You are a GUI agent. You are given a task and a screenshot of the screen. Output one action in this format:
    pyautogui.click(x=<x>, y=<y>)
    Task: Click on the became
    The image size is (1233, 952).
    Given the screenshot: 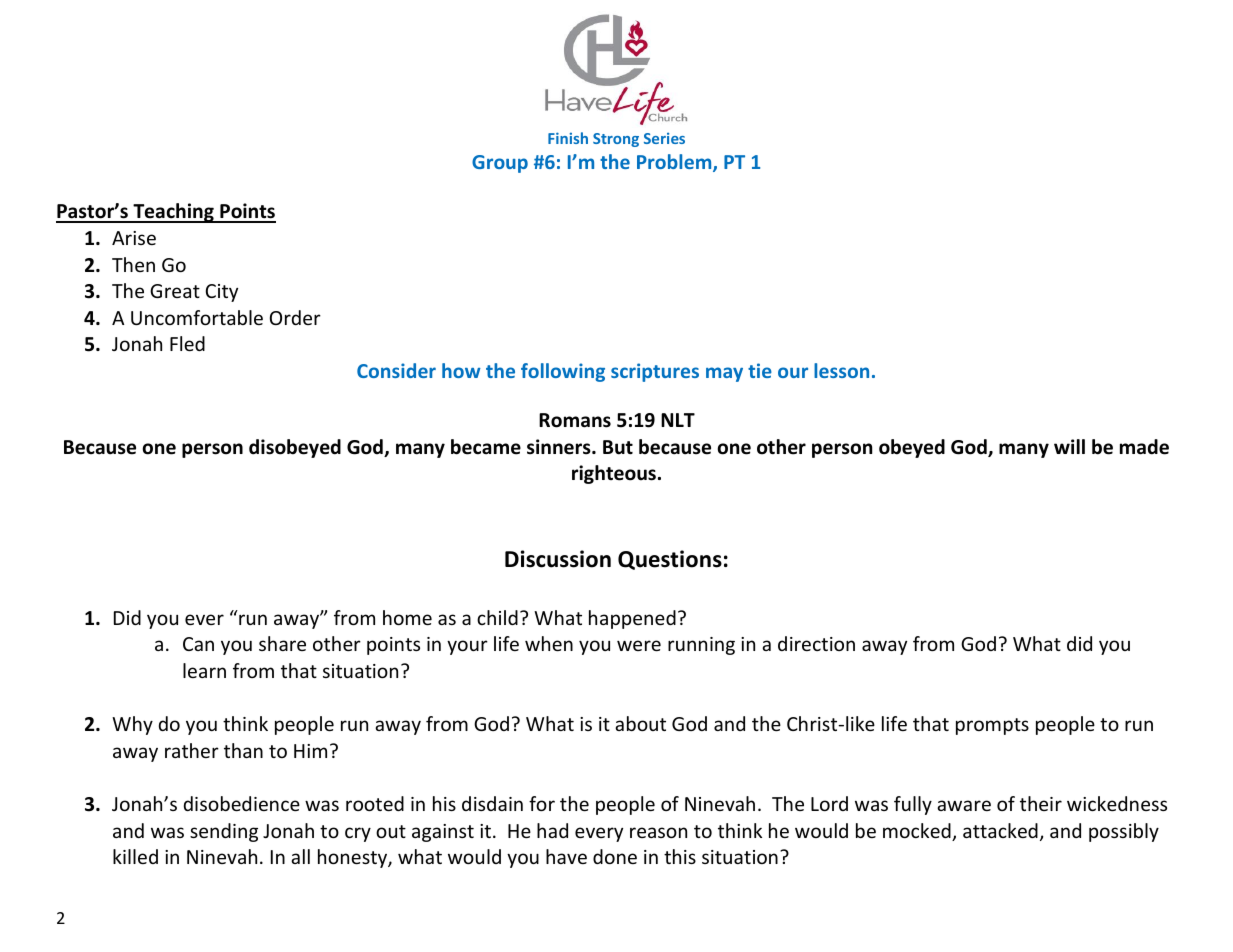 What is the action you would take?
    pyautogui.click(x=486, y=447)
